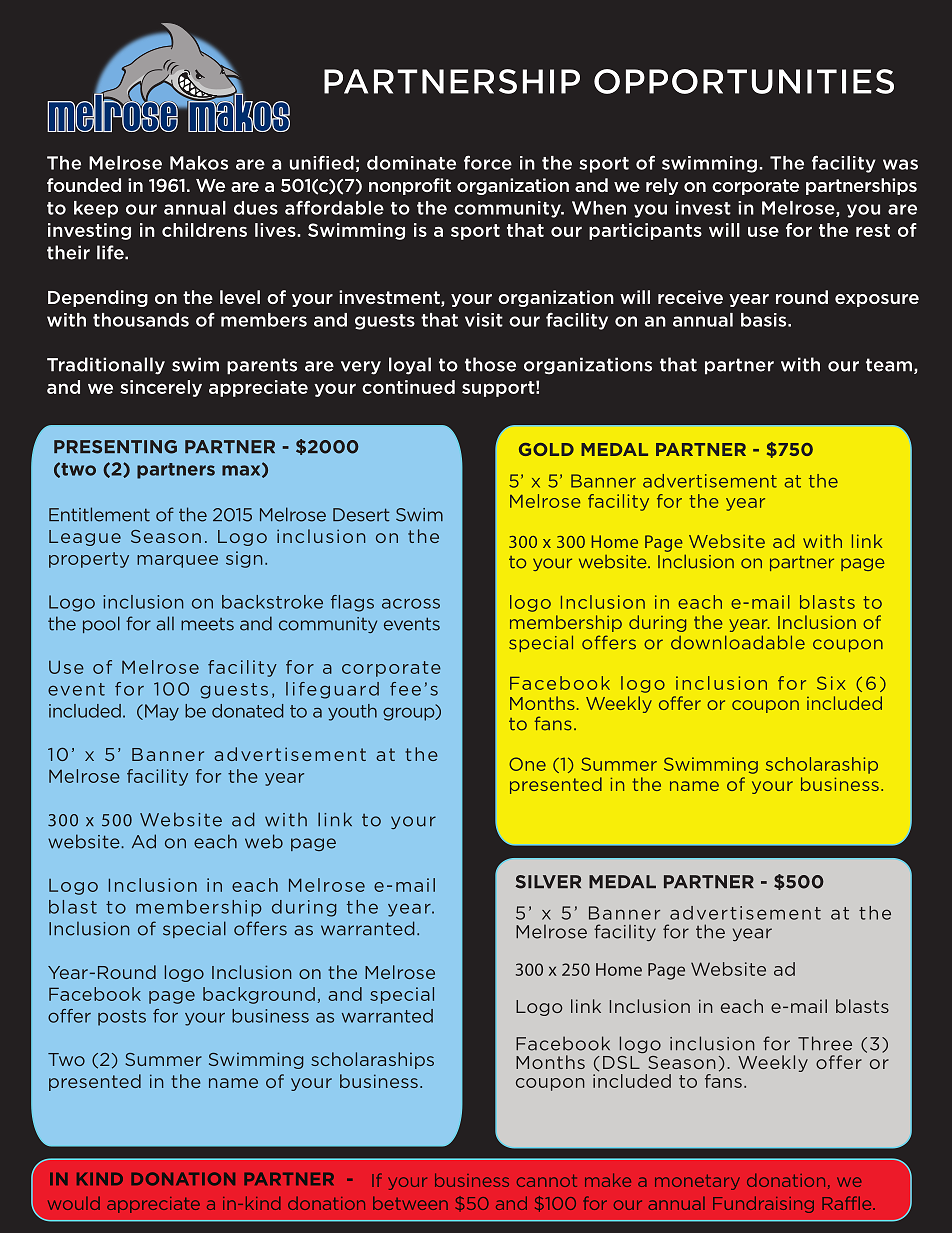  Describe the element at coordinates (744, 81) in the screenshot. I see `OPPORTUNITIES` at that location.
